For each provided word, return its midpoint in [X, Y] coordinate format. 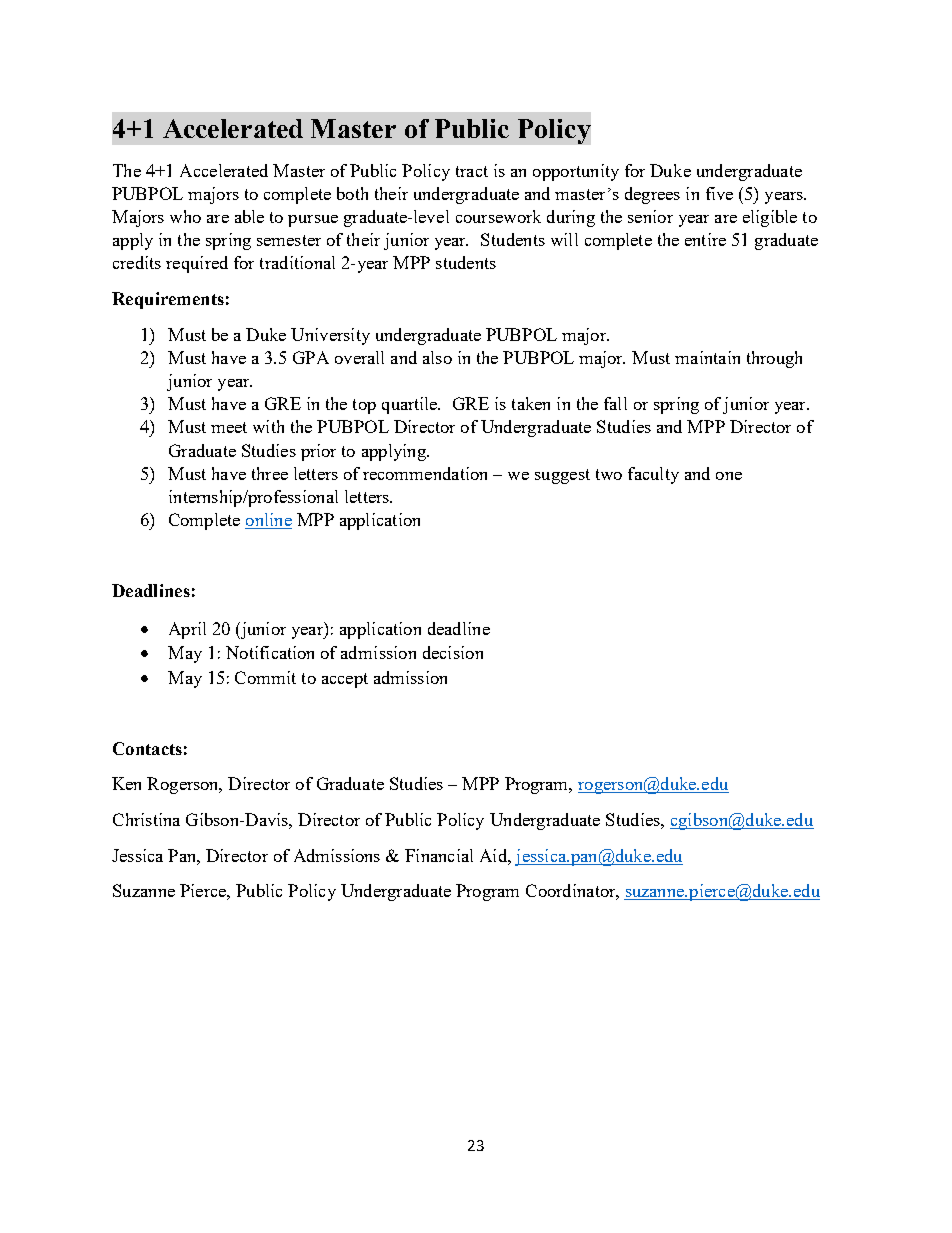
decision [453, 652]
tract [472, 171]
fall [615, 403]
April [187, 630]
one [729, 476]
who [185, 216]
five [719, 193]
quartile [411, 405]
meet [229, 427]
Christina [146, 819]
